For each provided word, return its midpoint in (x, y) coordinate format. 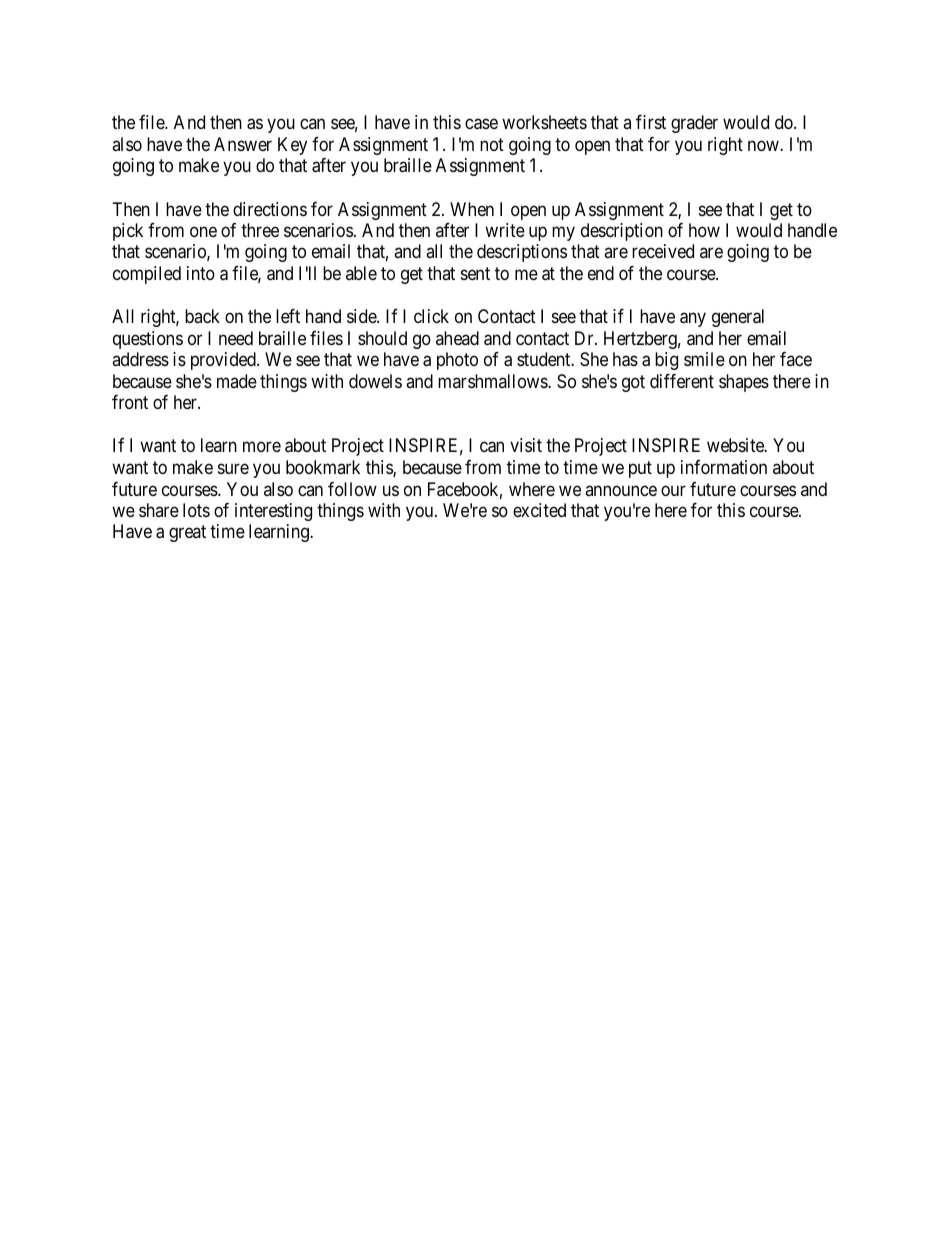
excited (539, 510)
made (237, 381)
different (682, 381)
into (201, 273)
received (663, 251)
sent (475, 273)
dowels (375, 381)
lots (196, 510)
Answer (243, 144)
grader (694, 124)
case (481, 124)
